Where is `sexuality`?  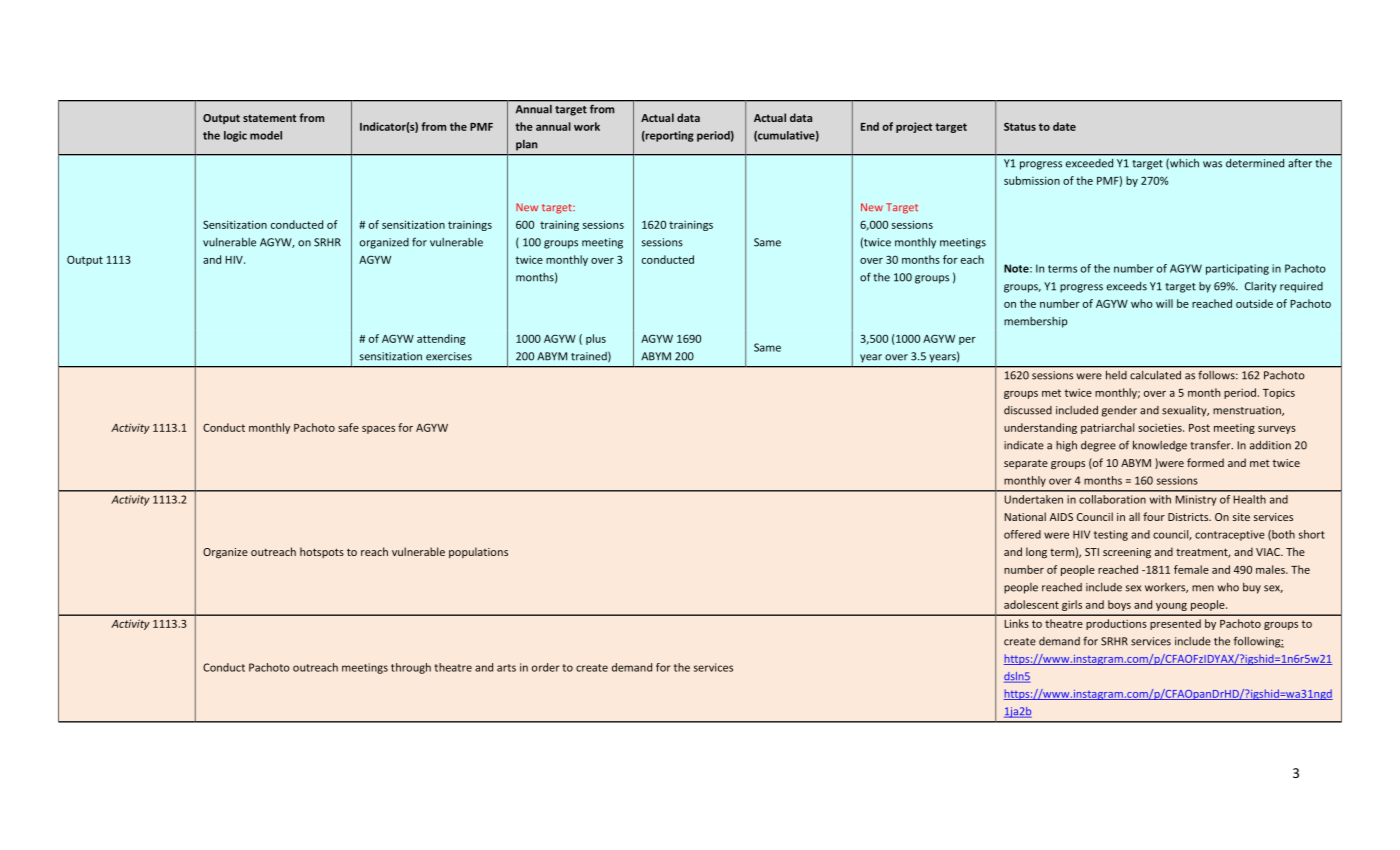 sexuality is located at coordinates (1185, 411).
